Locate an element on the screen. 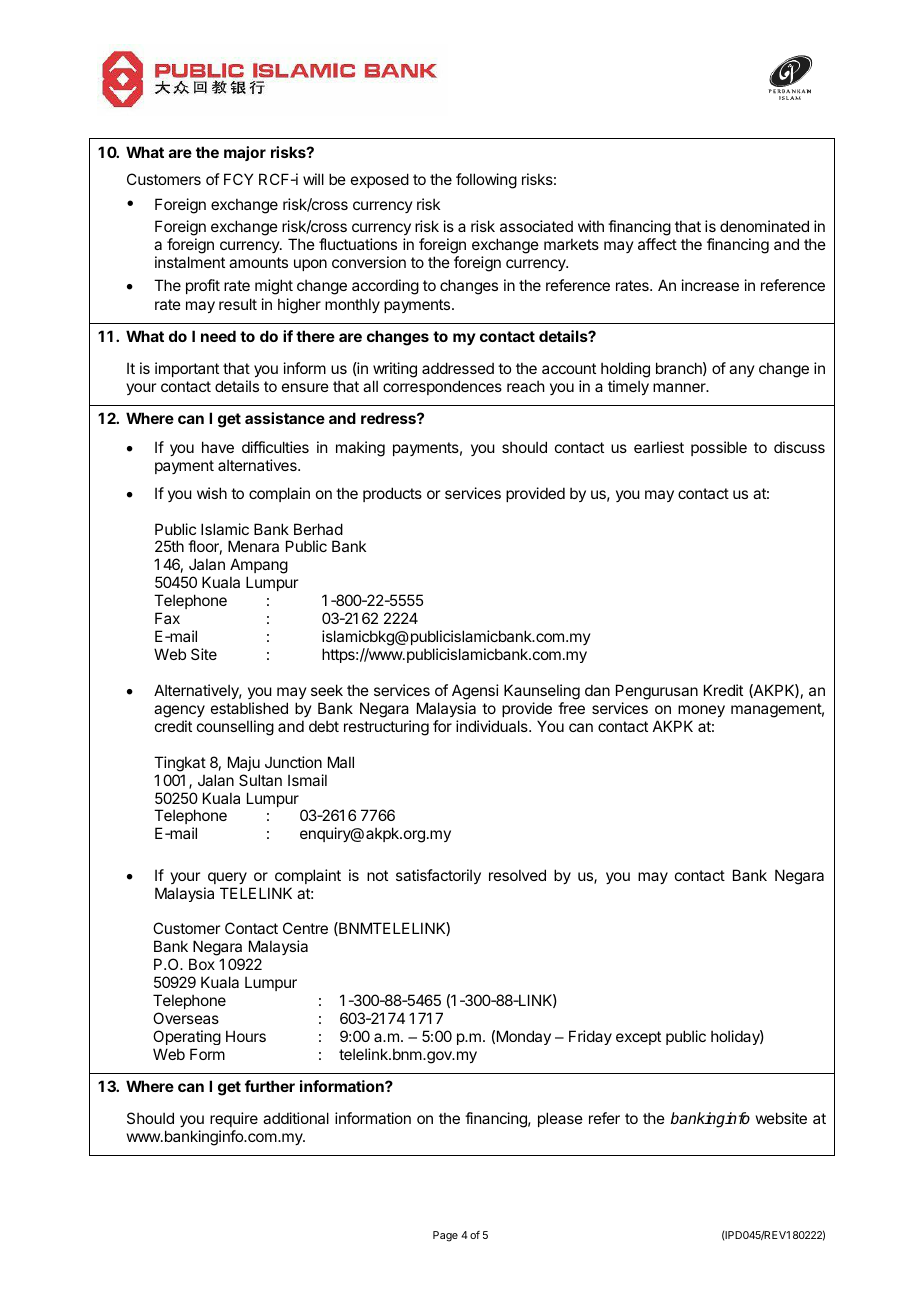  money is located at coordinates (701, 711).
